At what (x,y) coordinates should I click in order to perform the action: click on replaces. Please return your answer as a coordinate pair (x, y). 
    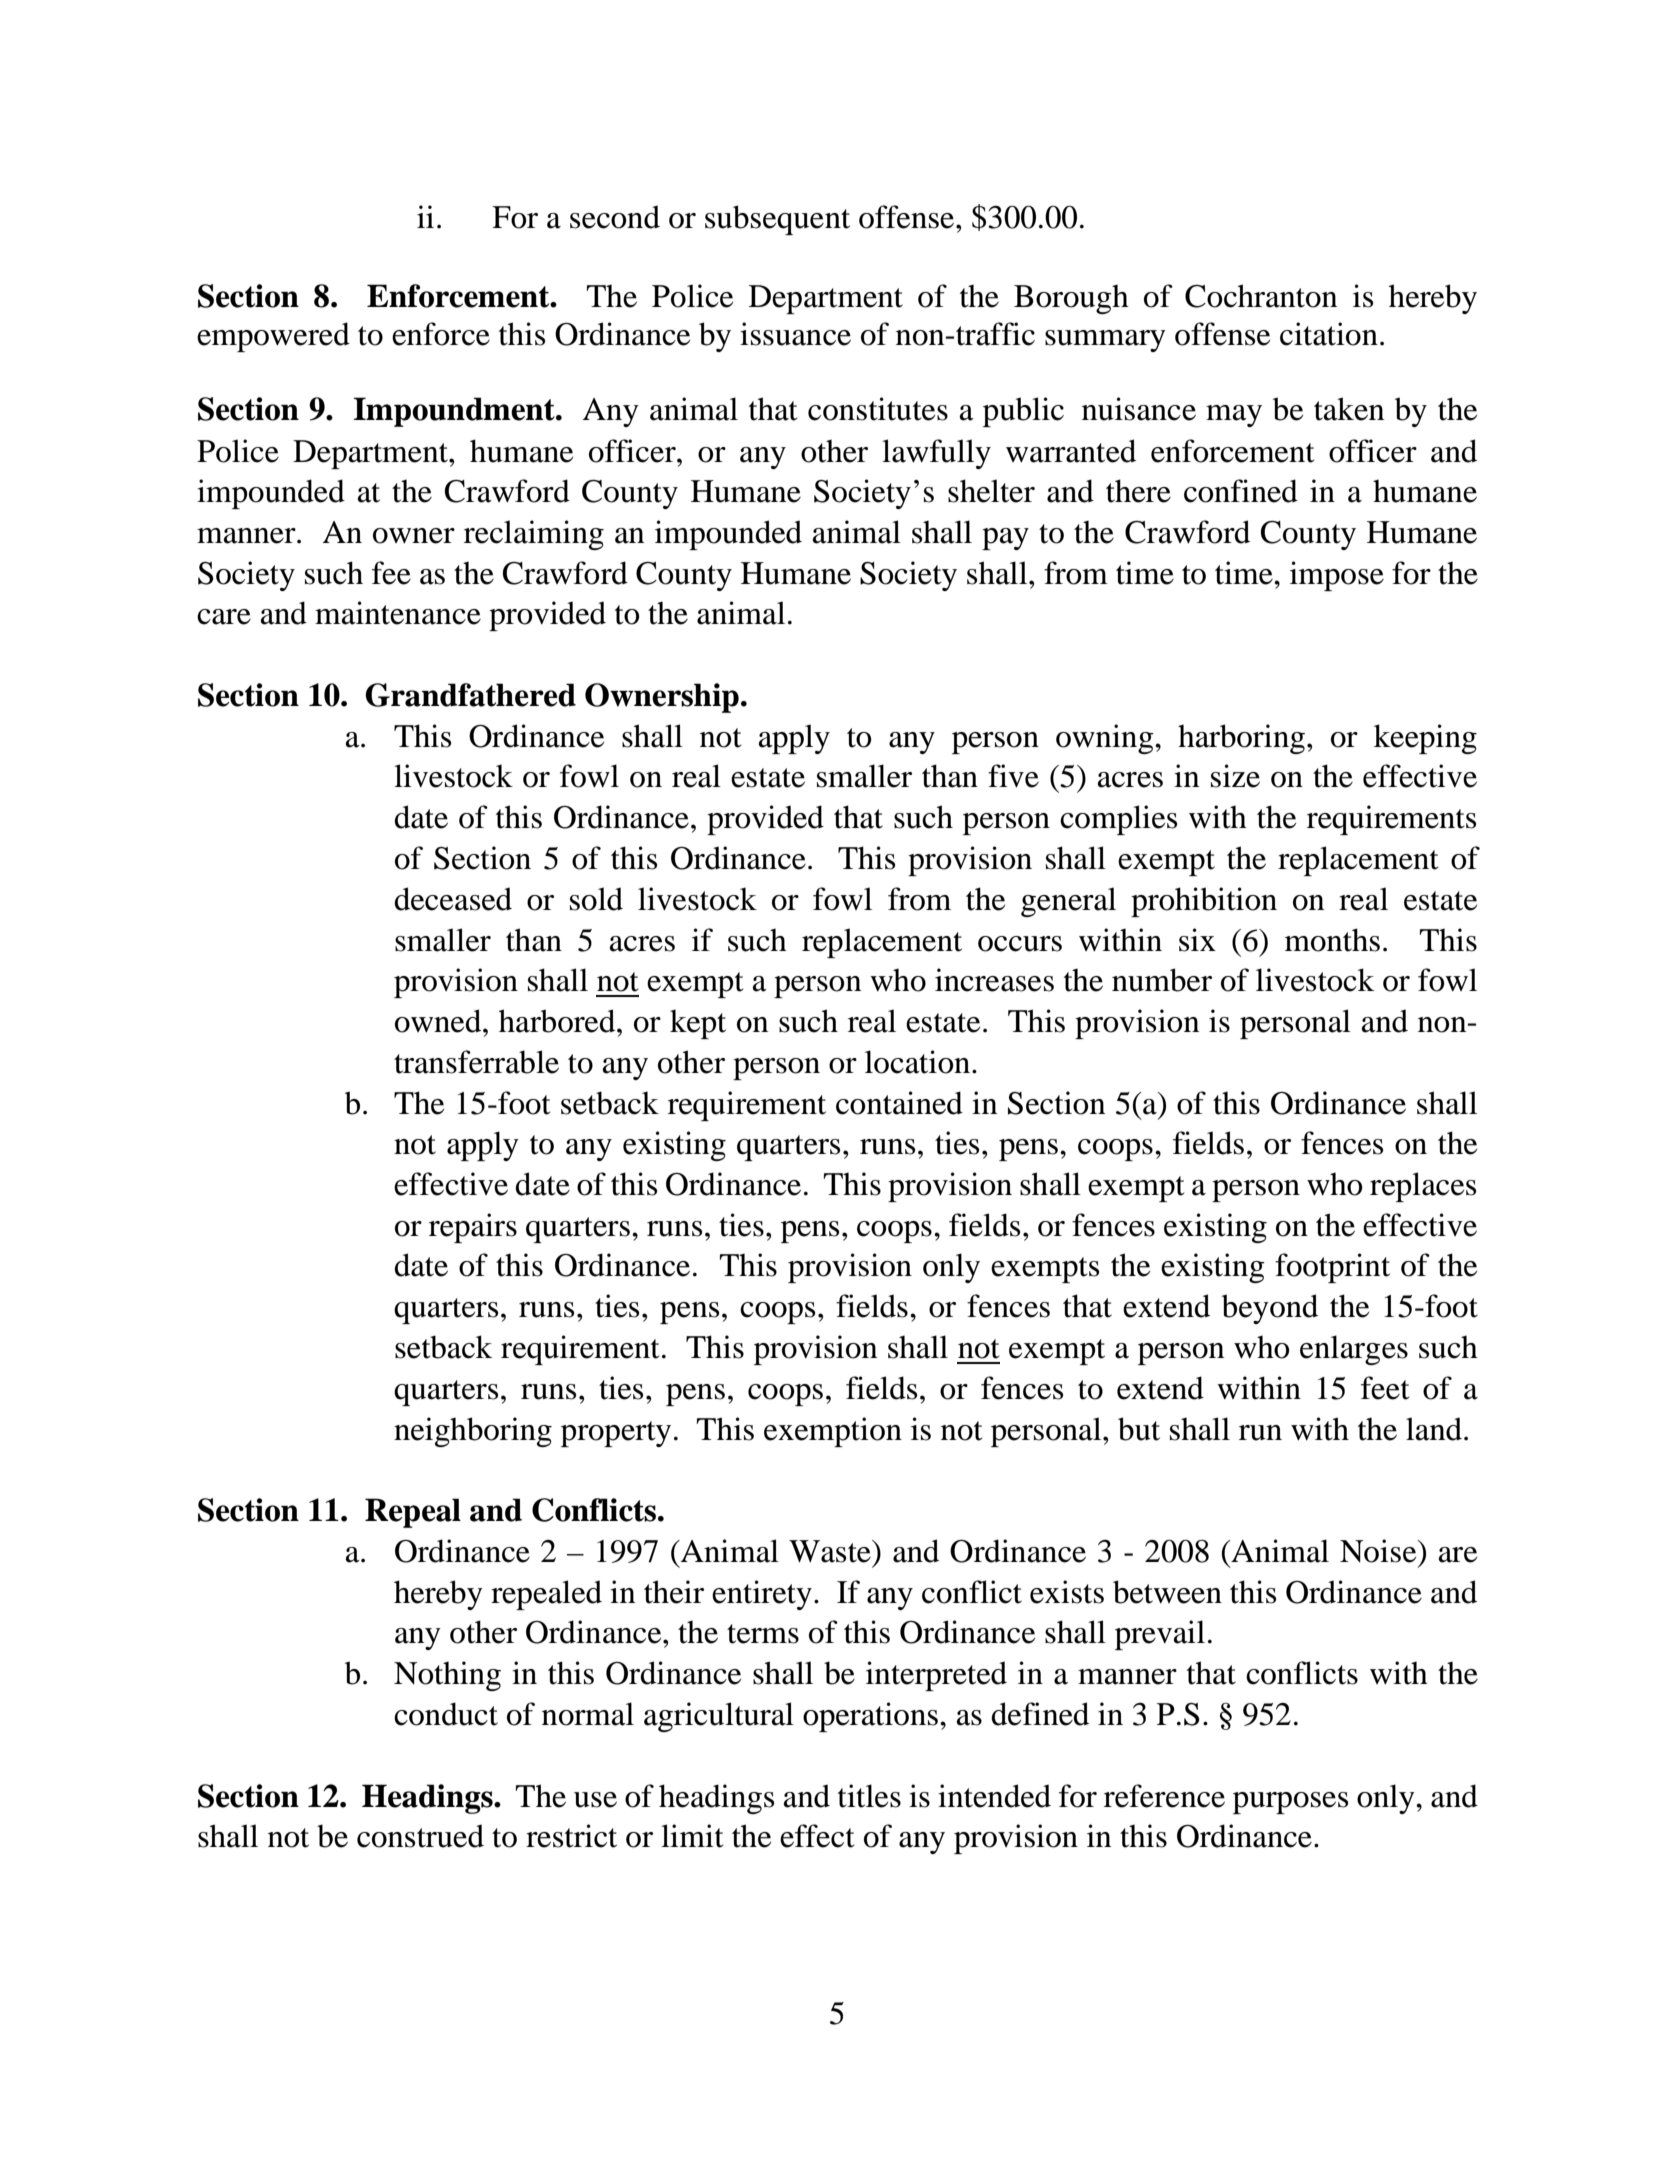
    Looking at the image, I should click on (1423, 1187).
